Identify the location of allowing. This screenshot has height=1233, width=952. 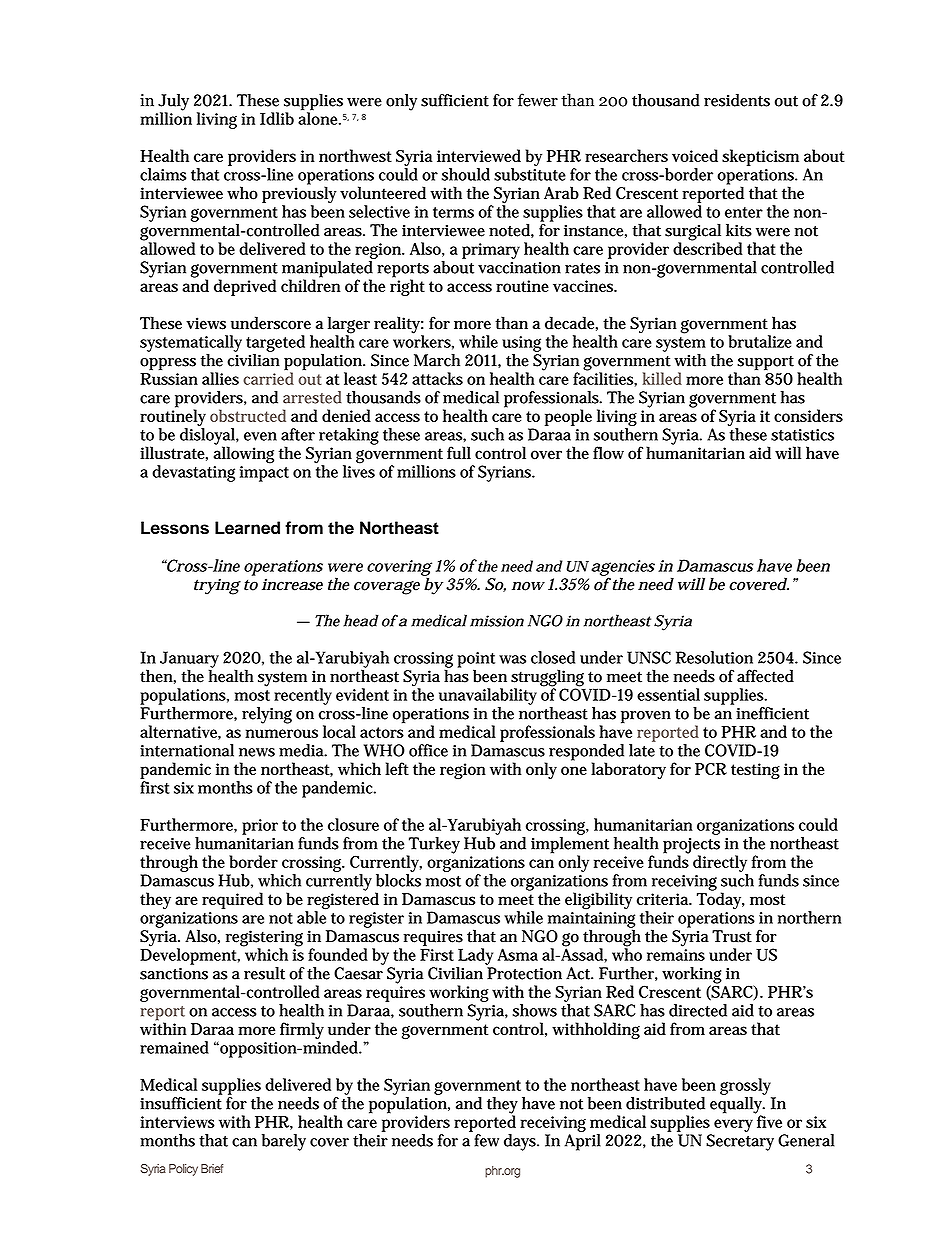
(243, 454).
